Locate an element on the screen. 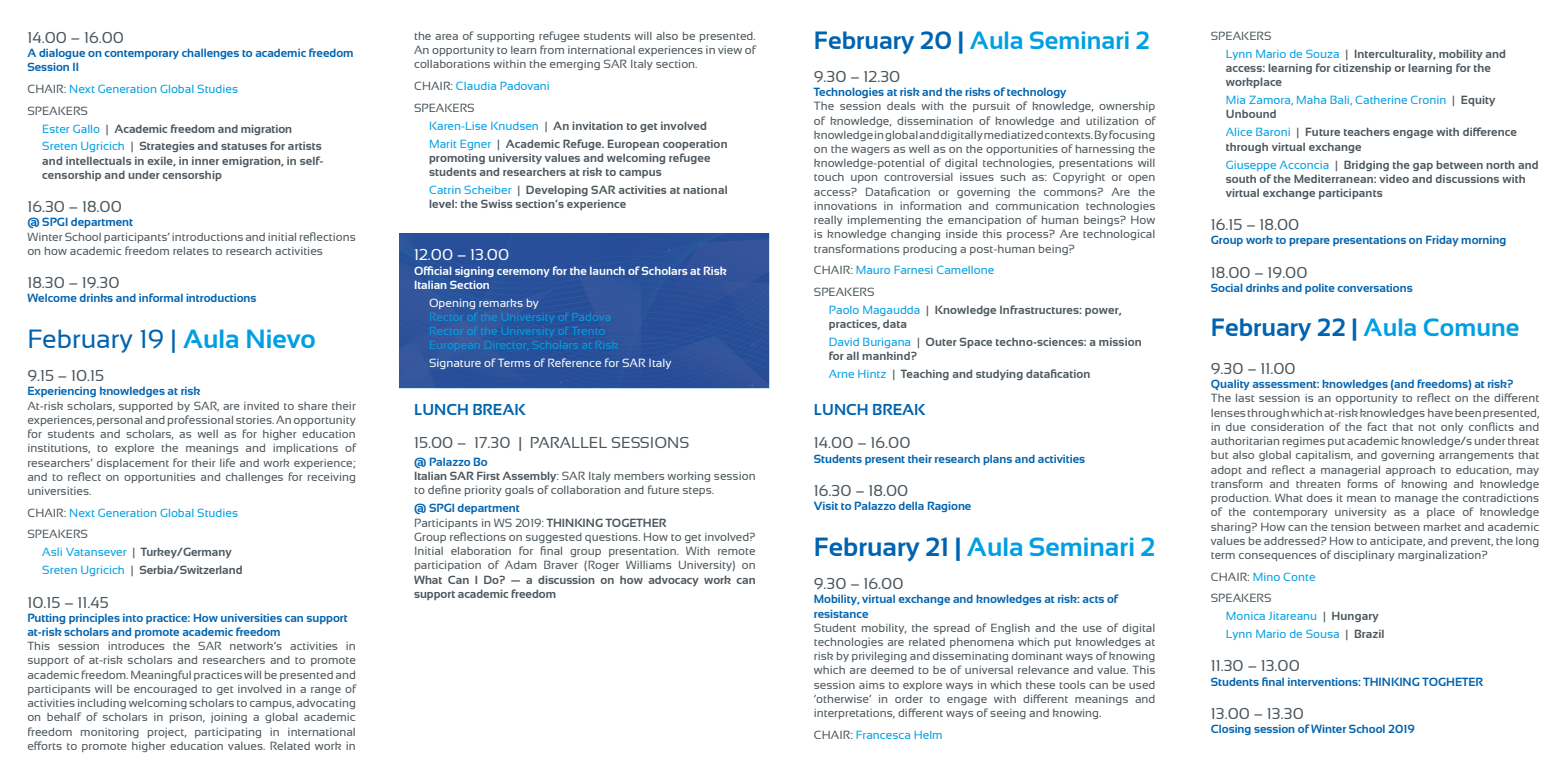 Image resolution: width=1568 pixels, height=784 pixels. Hintz is located at coordinates (872, 374).
